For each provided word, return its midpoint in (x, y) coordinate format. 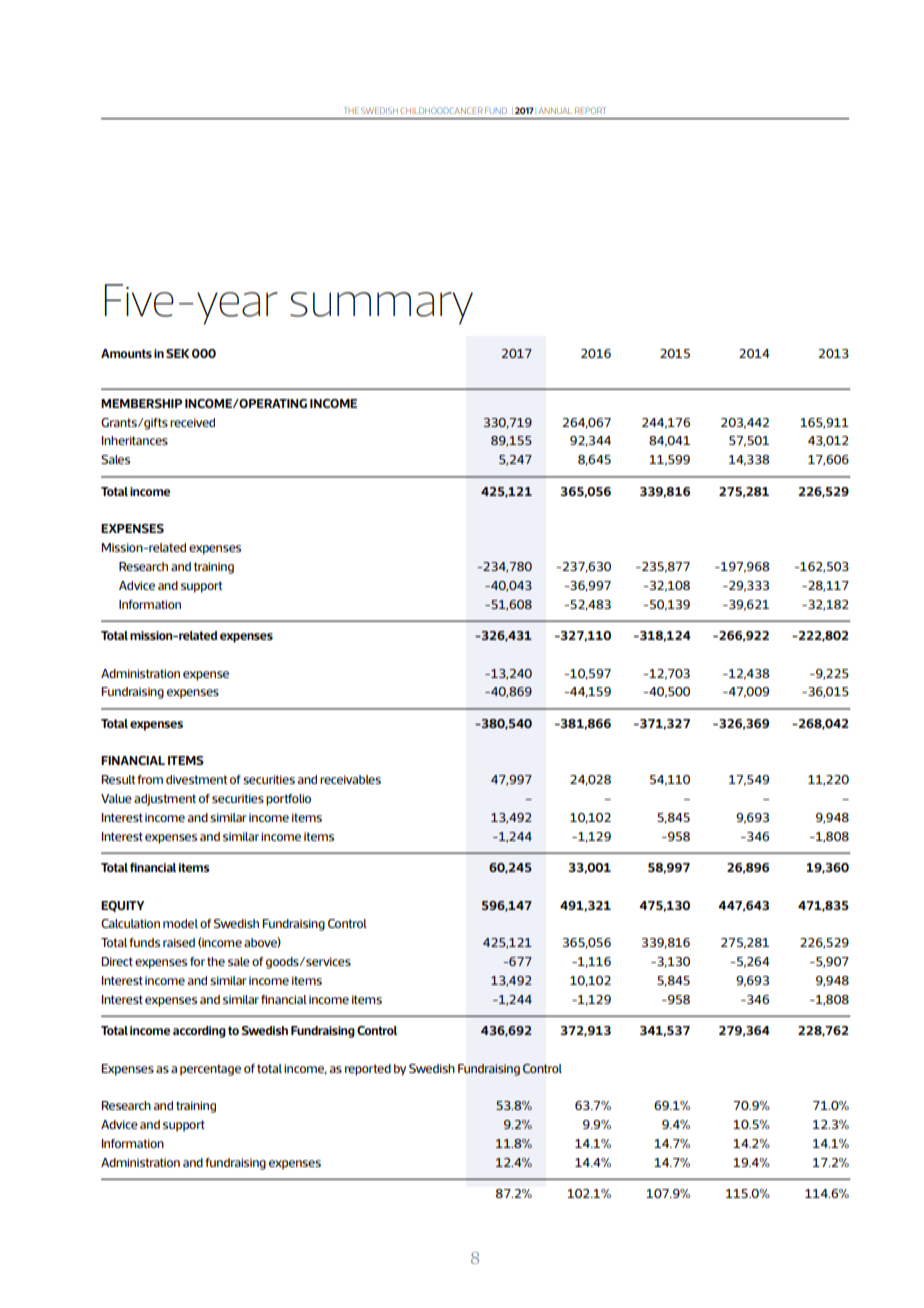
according (199, 1032)
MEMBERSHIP (141, 403)
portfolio (288, 800)
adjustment (165, 800)
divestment (196, 779)
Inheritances (134, 440)
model (180, 923)
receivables (350, 779)
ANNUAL (555, 111)
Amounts (126, 353)
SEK (177, 353)
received (192, 422)
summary (381, 308)
